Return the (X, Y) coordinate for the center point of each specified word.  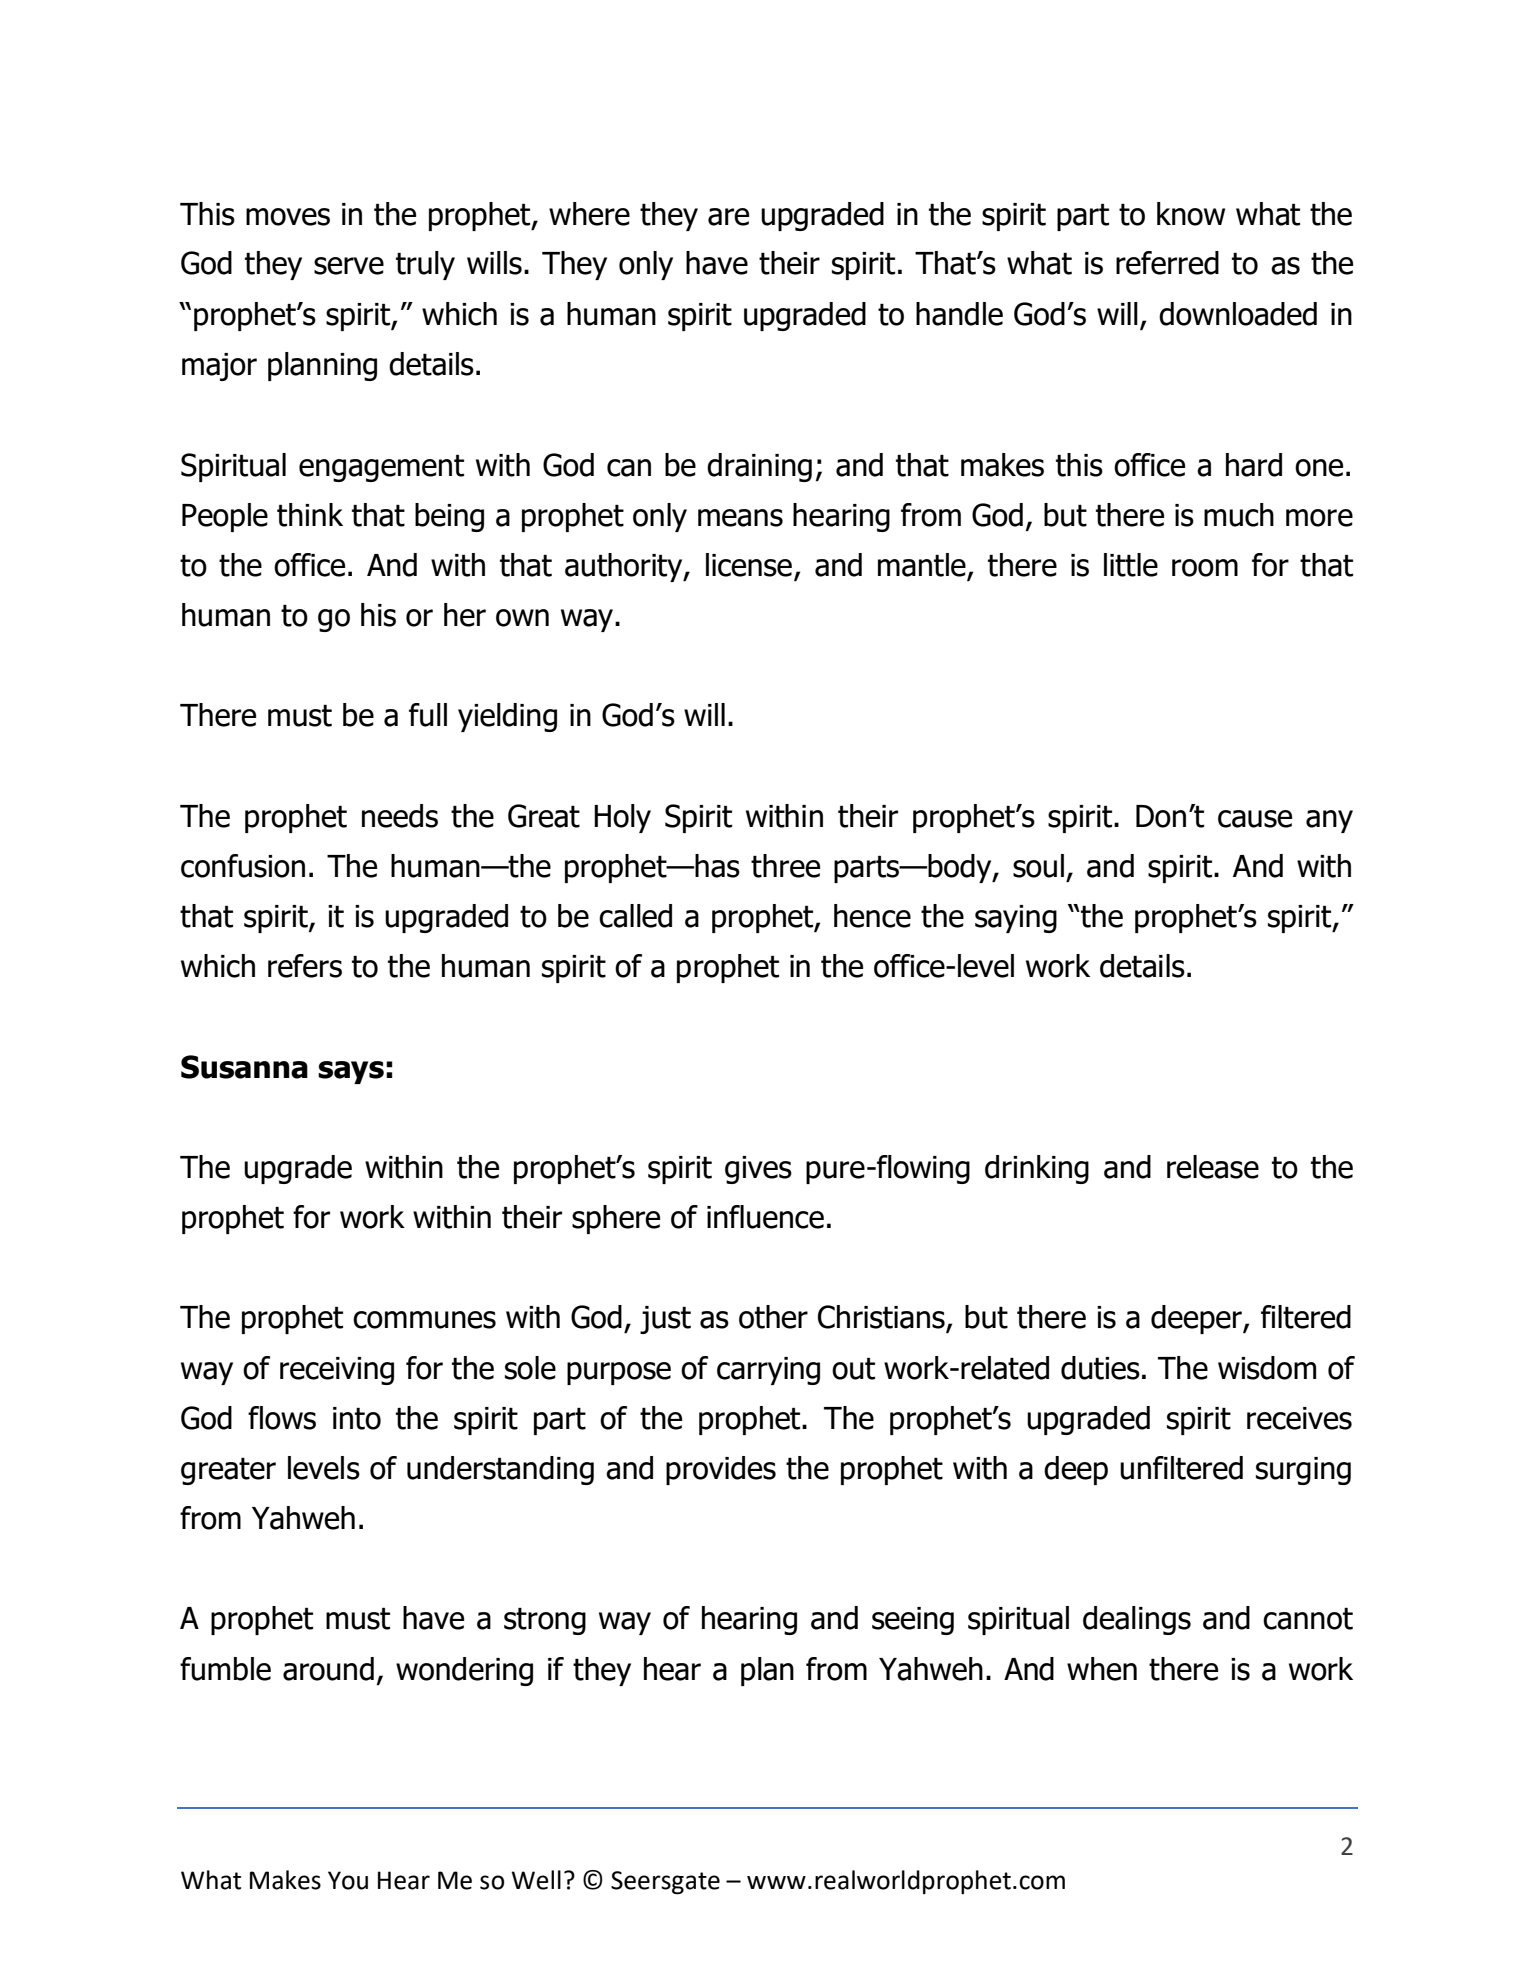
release (1213, 1167)
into (357, 1418)
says (351, 1072)
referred (1167, 263)
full (428, 715)
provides (721, 1470)
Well (536, 1880)
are (728, 217)
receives (1299, 1418)
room (1205, 568)
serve (349, 266)
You (348, 1880)
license (749, 565)
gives (758, 1170)
